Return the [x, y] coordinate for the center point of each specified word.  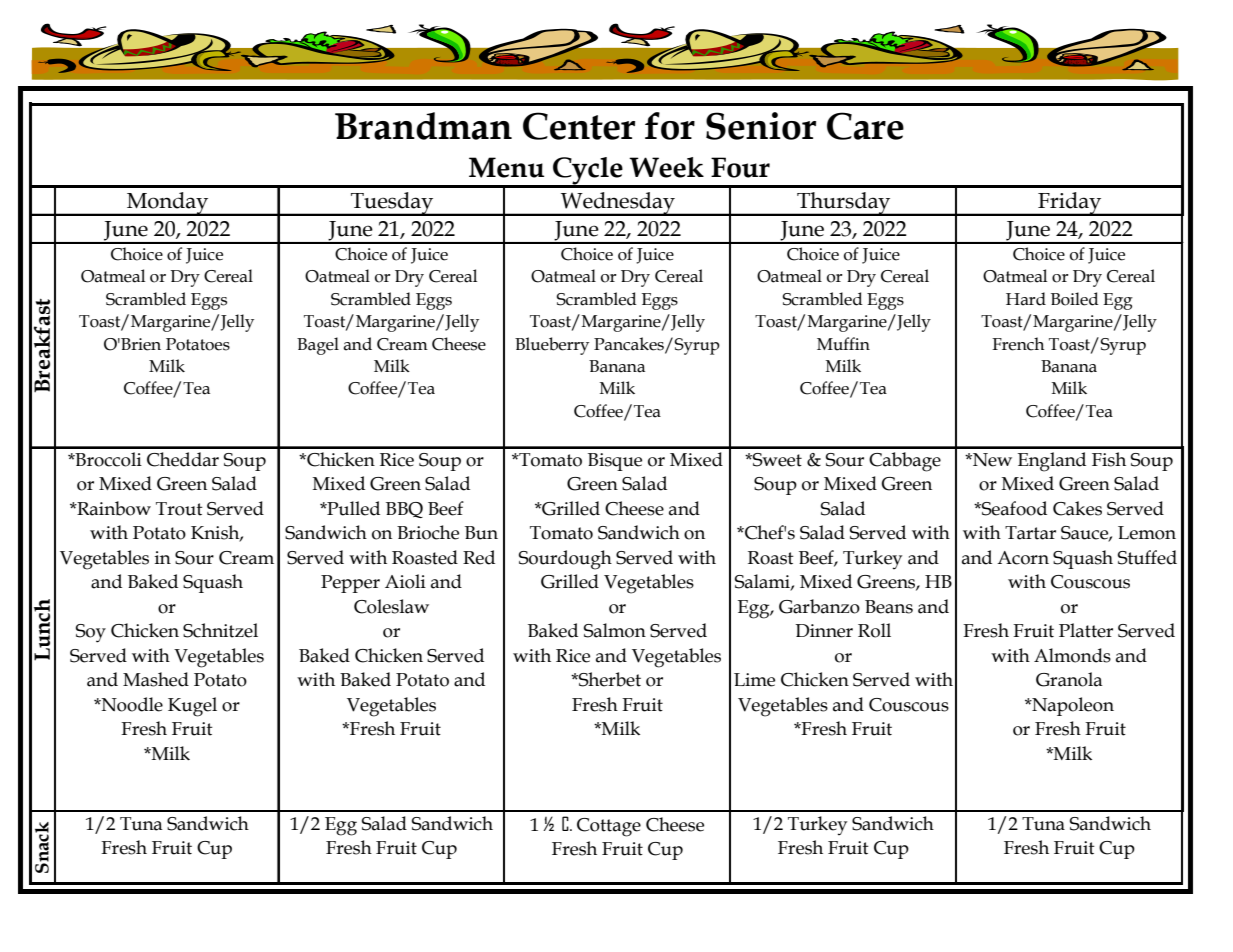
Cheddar [183, 459]
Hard [1026, 299]
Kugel [192, 707]
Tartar [1030, 533]
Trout [179, 509]
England [1052, 462]
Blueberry [552, 346]
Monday [168, 204]
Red [479, 557]
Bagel [318, 346]
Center [579, 126]
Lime [754, 680]
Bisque [615, 462]
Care [865, 126]
